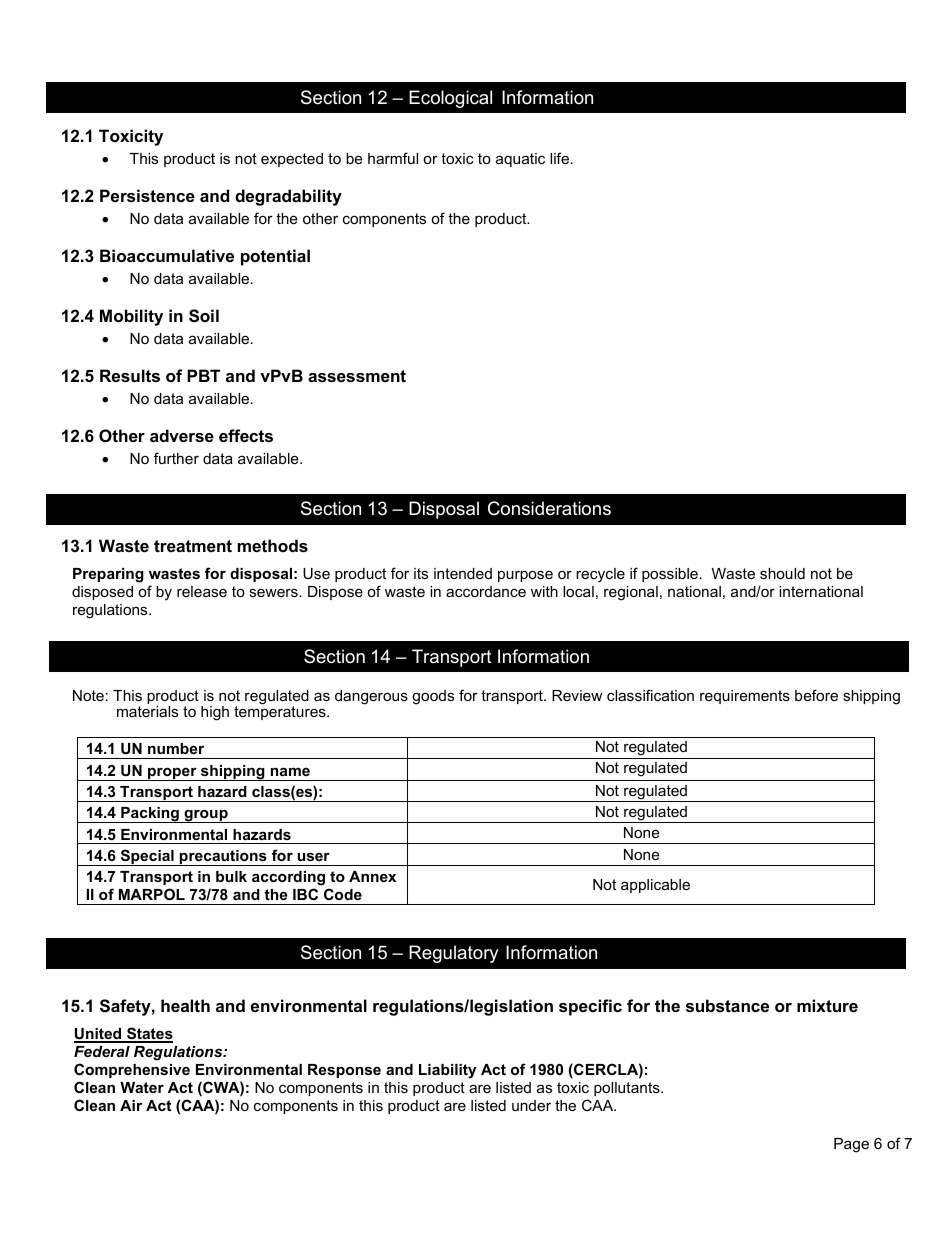 The image size is (952, 1233). Describe the element at coordinates (147, 195) in the screenshot. I see `Persistence` at that location.
